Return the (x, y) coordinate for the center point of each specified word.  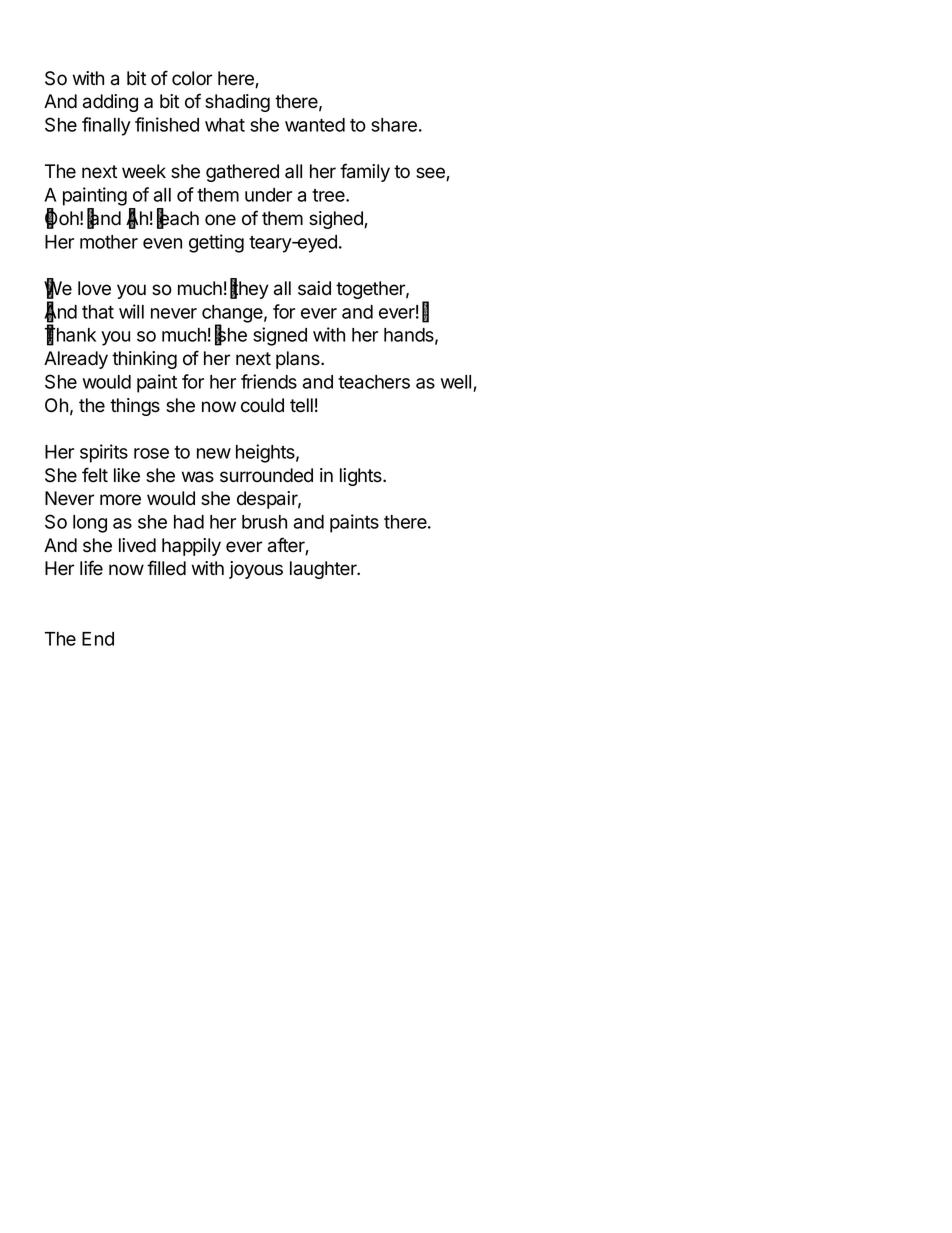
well (456, 382)
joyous (256, 570)
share (394, 125)
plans (299, 360)
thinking (144, 360)
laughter (324, 570)
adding (110, 103)
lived (137, 545)
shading (237, 103)
